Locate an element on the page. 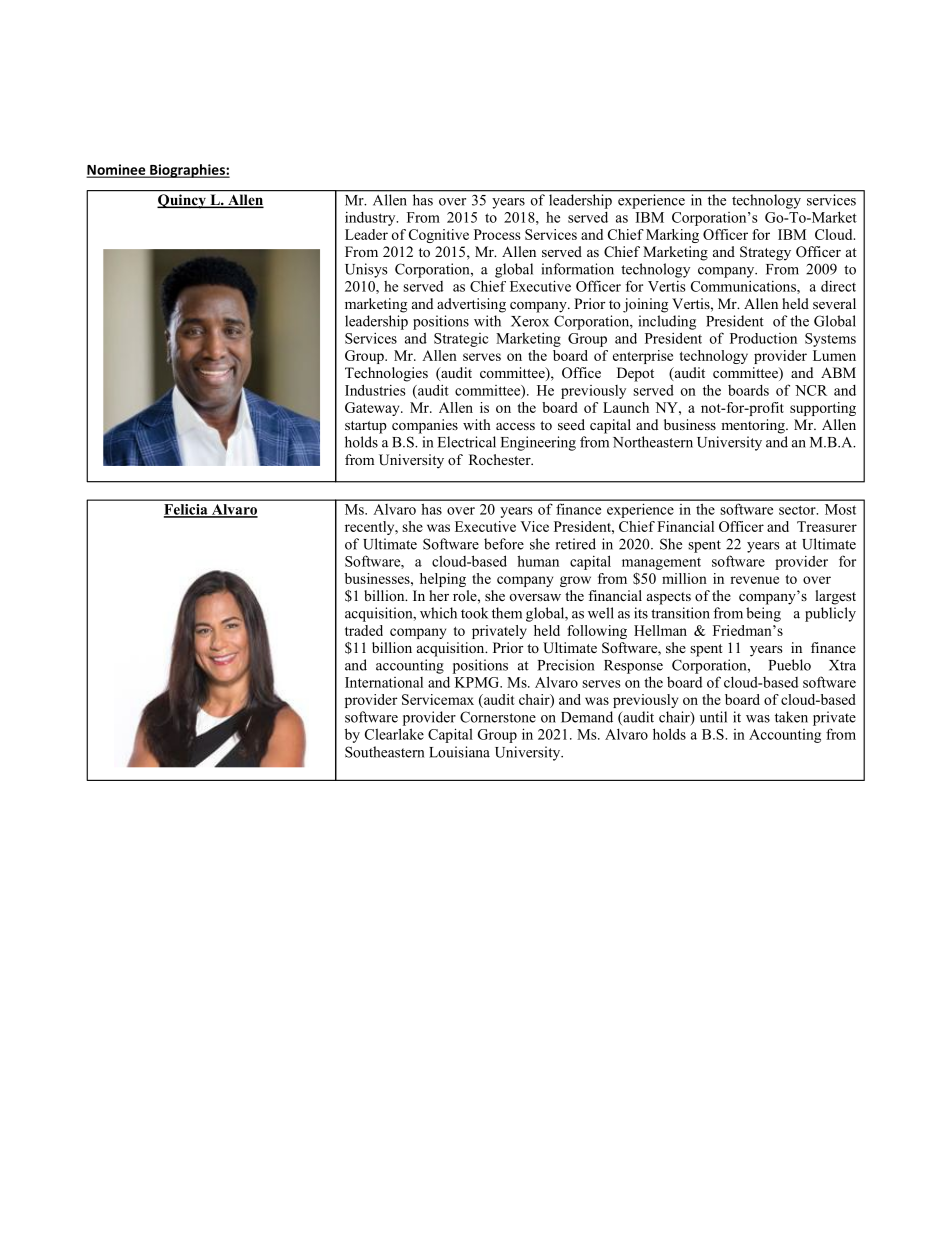 This document has width=952, height=1233. Marking is located at coordinates (672, 236).
